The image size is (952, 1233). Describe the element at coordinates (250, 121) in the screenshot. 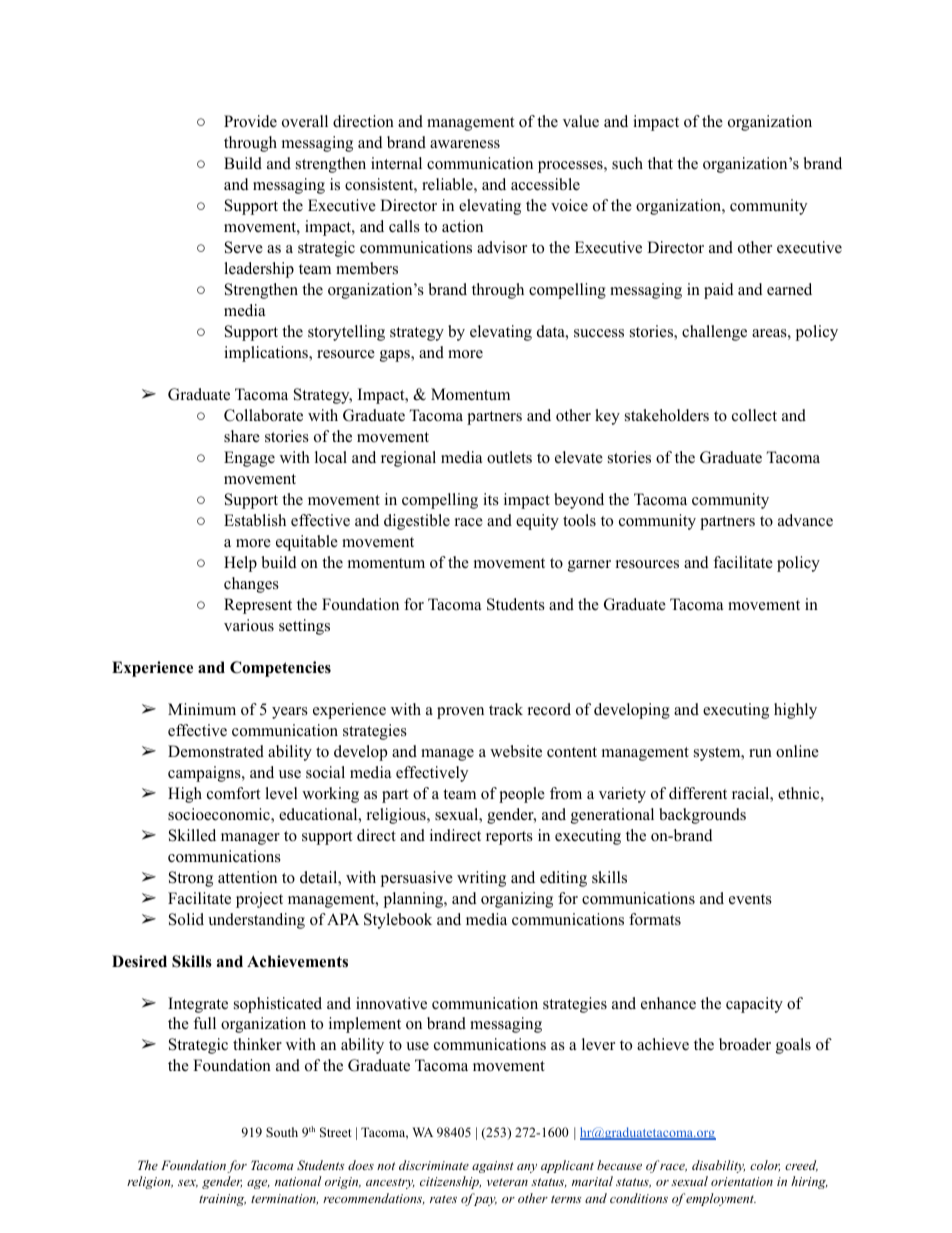

I see `Provide` at that location.
